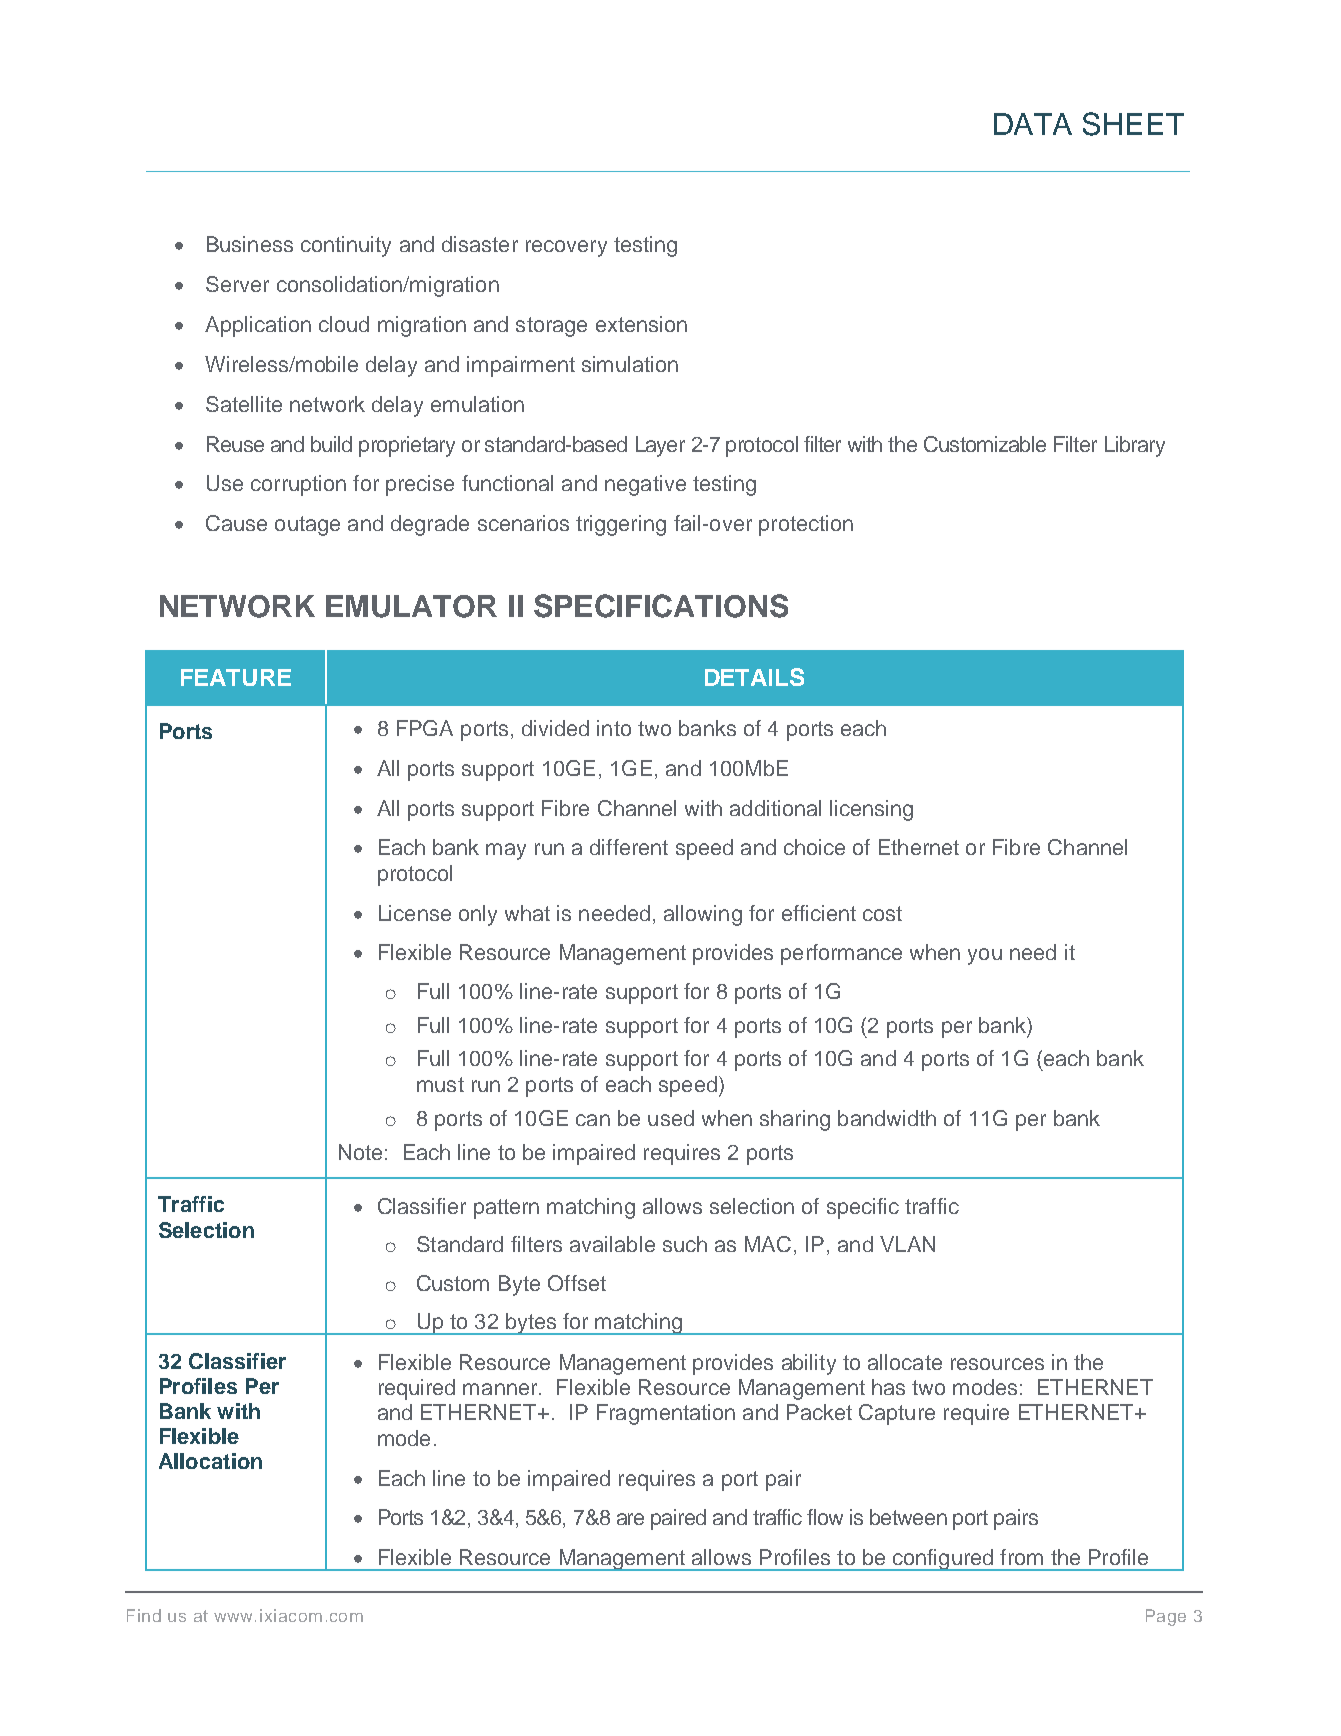 The width and height of the screenshot is (1341, 1736). I want to click on Find, so click(144, 1615).
